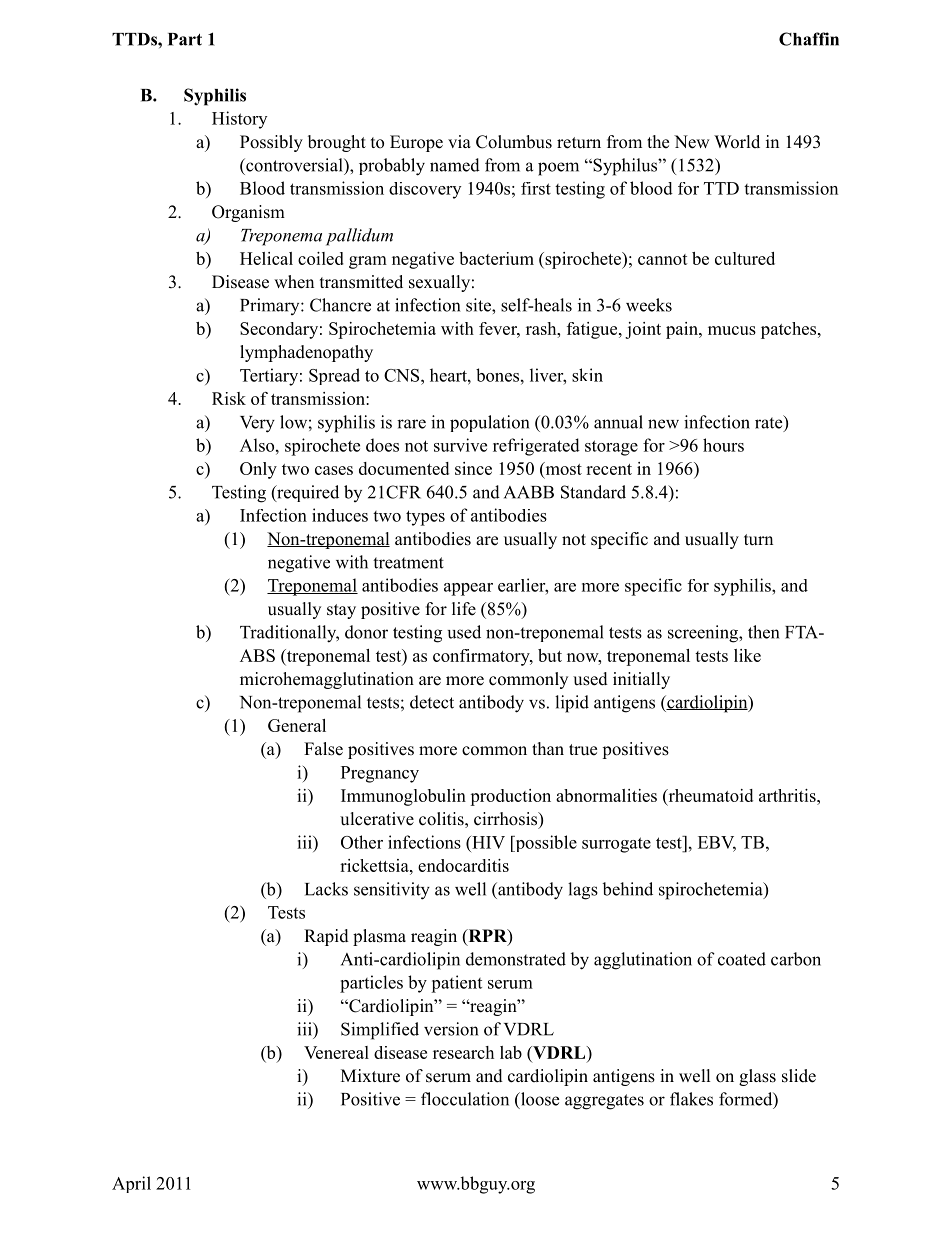 This image has height=1233, width=952. What do you see at coordinates (479, 305) in the image?
I see `site` at bounding box center [479, 305].
